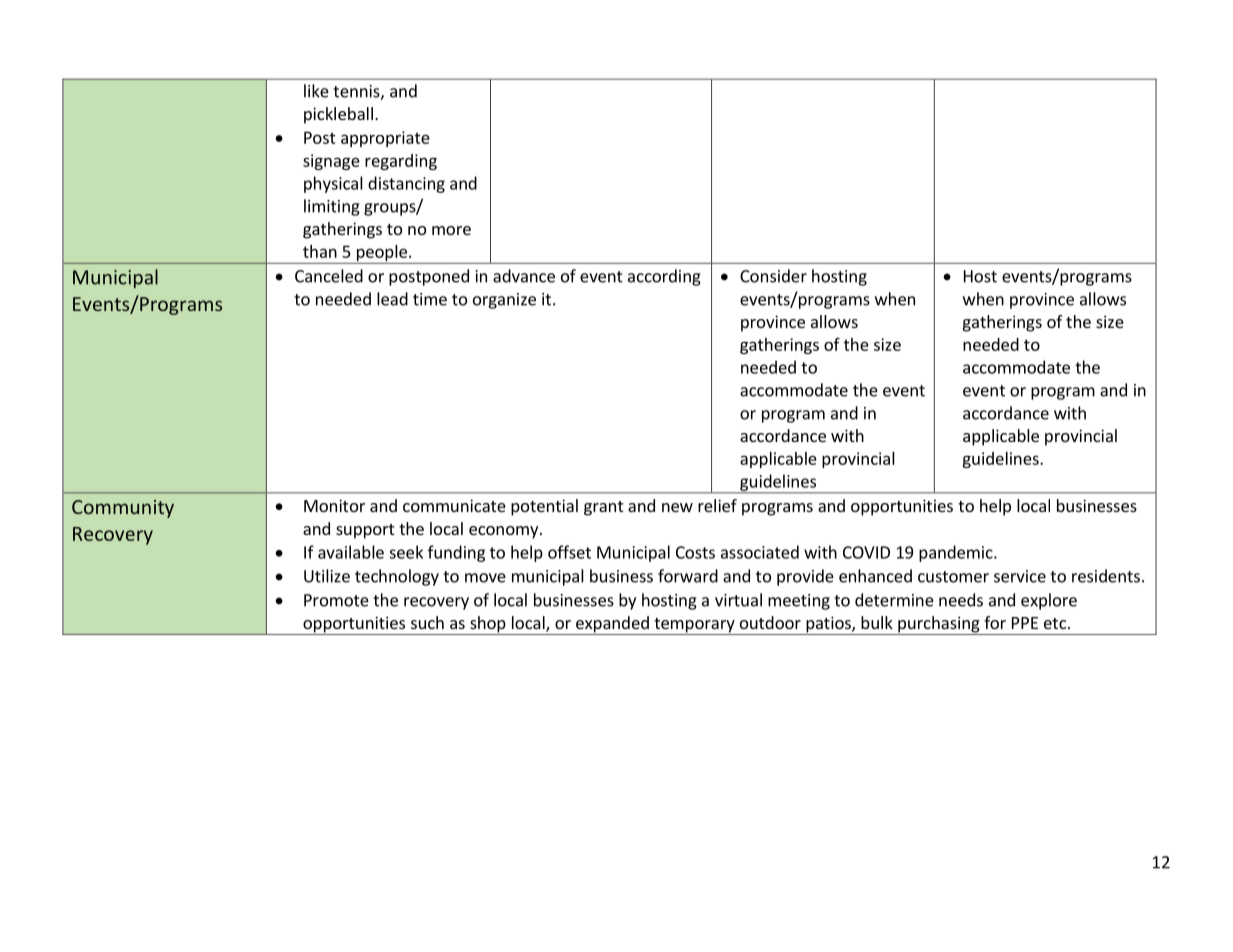  I want to click on organize, so click(504, 301).
